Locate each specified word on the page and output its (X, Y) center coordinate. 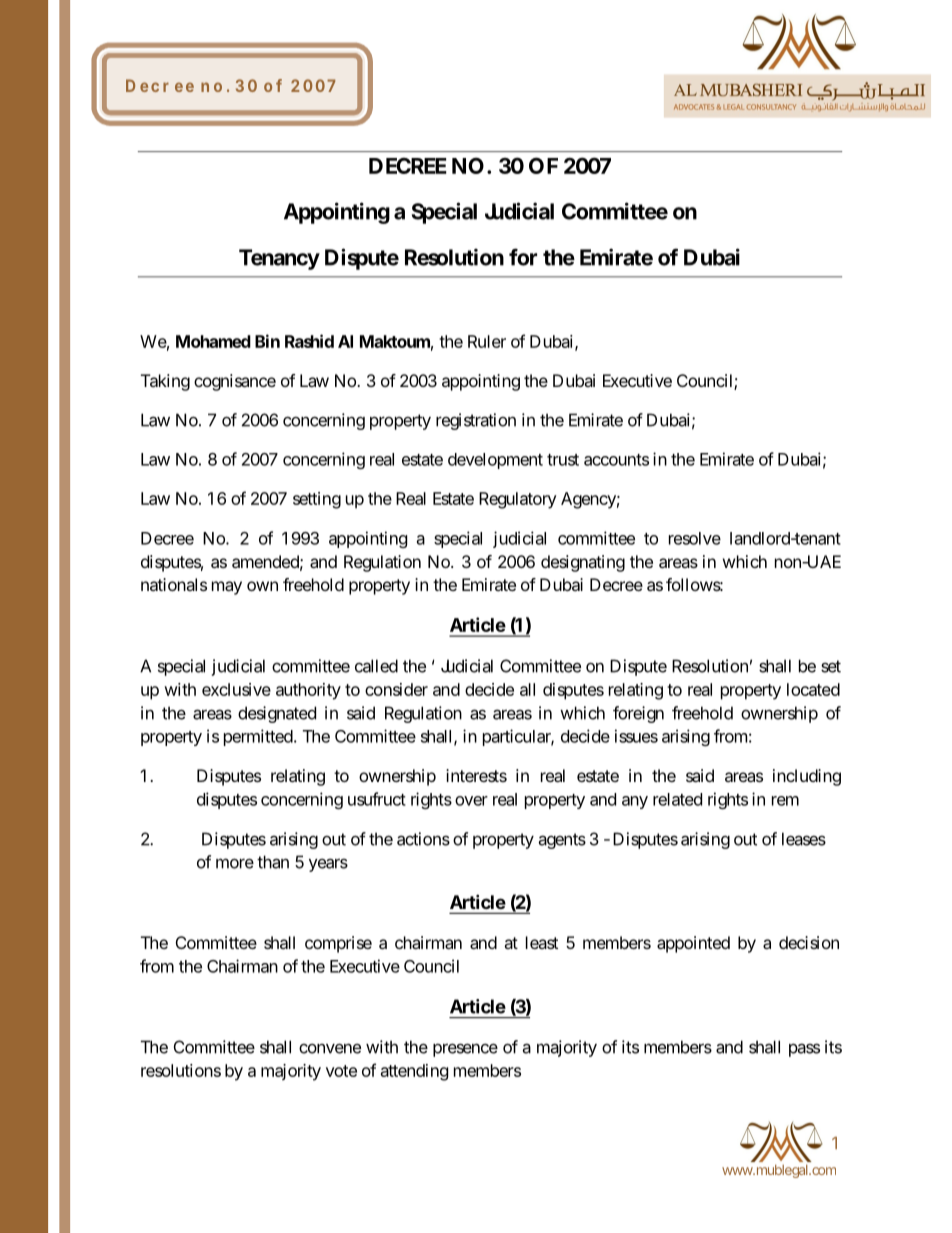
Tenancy (279, 259)
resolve (695, 538)
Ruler (487, 341)
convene (330, 1048)
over (471, 801)
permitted (259, 737)
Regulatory (518, 500)
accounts (616, 460)
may (227, 588)
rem (785, 801)
